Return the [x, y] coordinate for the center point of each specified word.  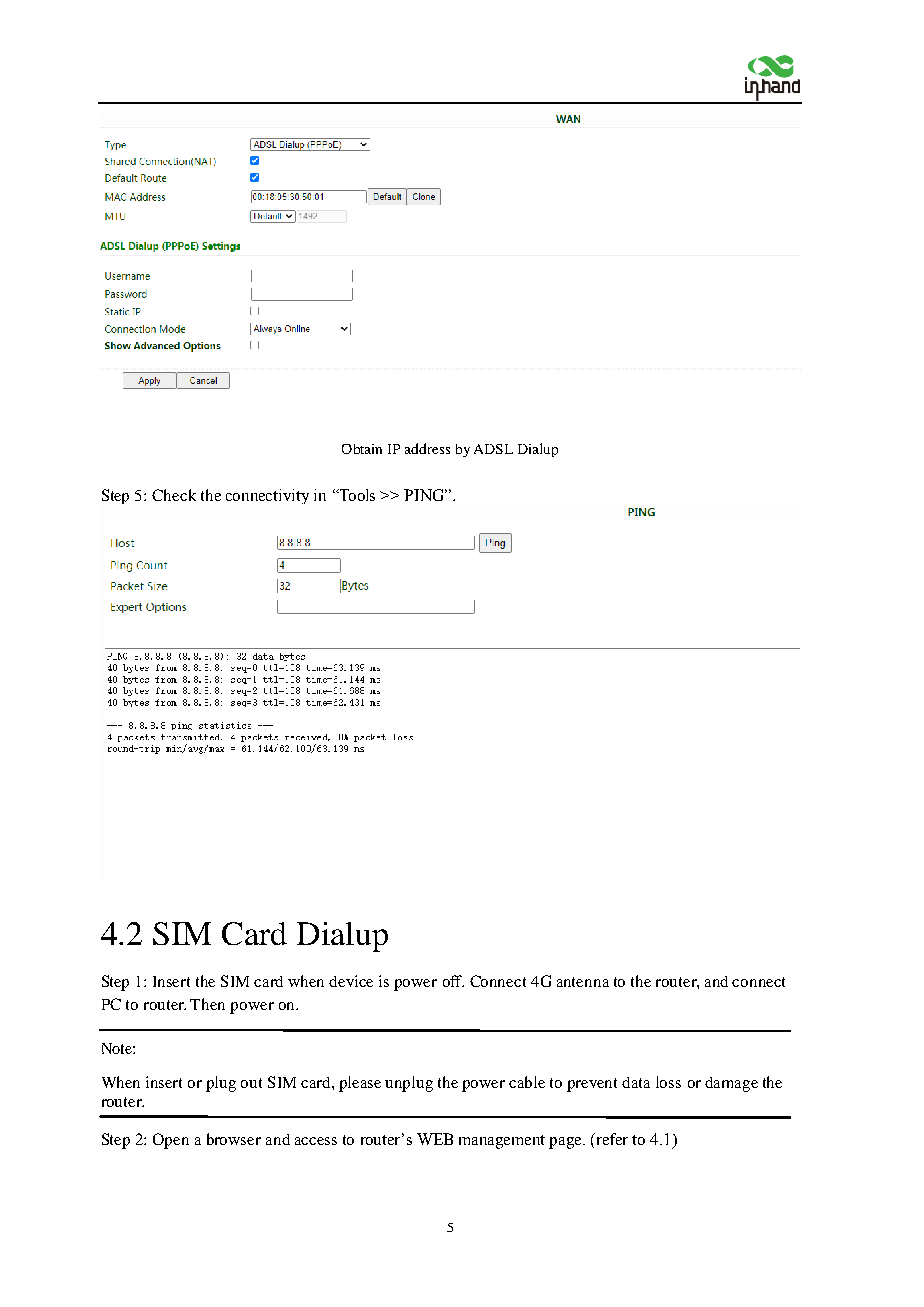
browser [234, 1139]
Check [174, 495]
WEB [435, 1139]
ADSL [493, 449]
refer [611, 1139]
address [427, 448]
